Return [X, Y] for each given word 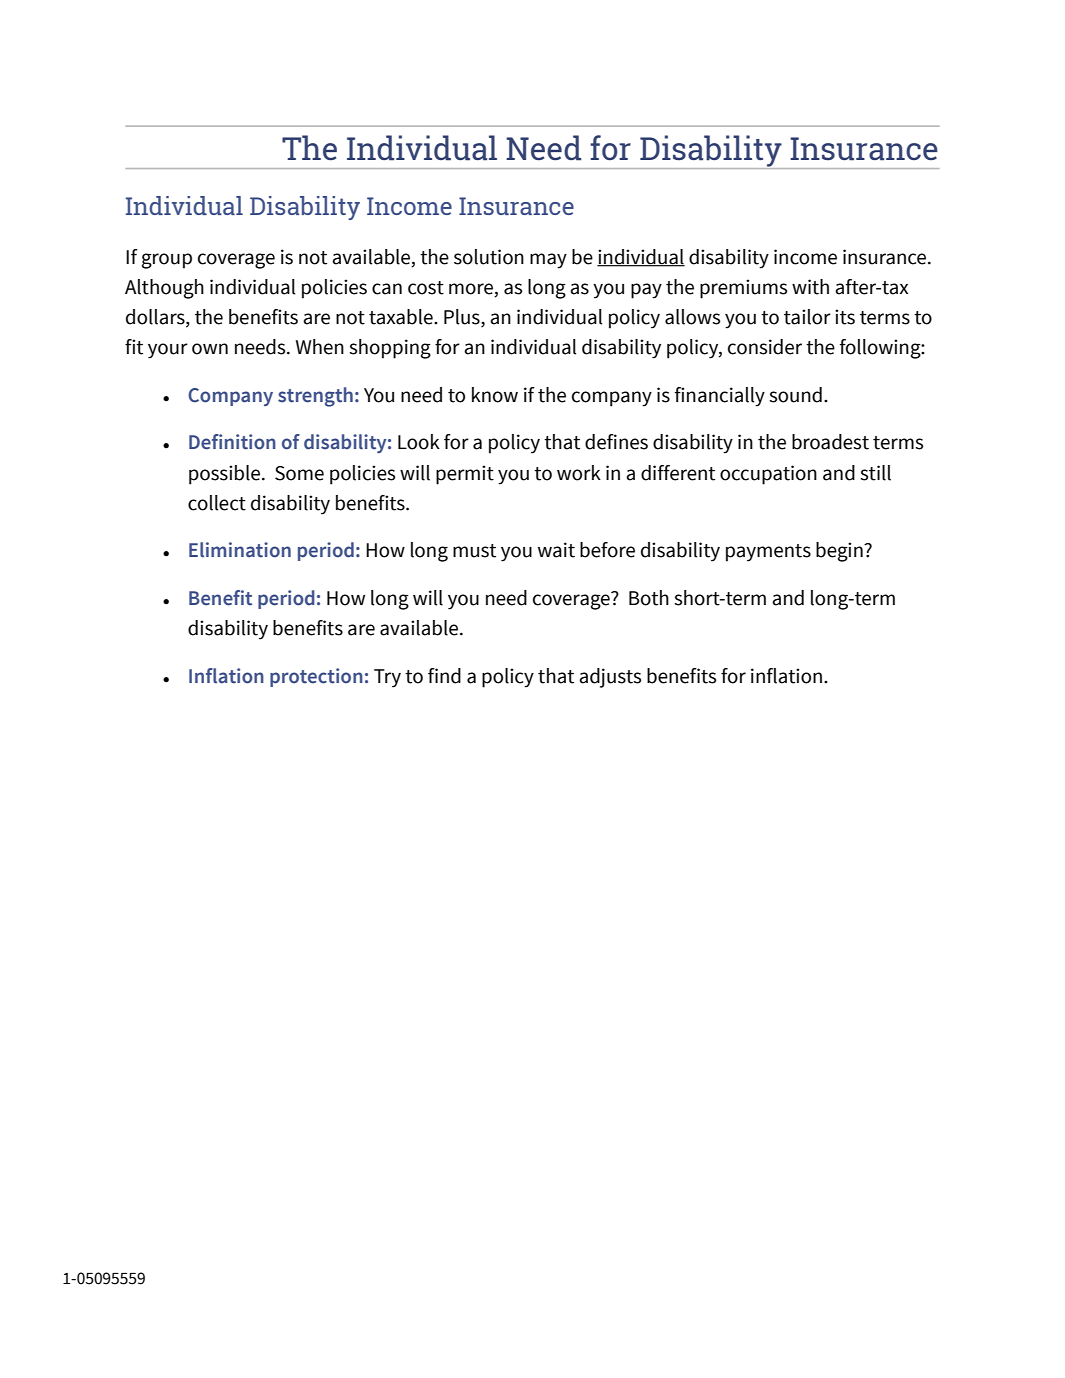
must [474, 551]
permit [465, 475]
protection [316, 677]
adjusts [610, 678]
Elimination [240, 550]
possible [224, 475]
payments [768, 553]
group [167, 261]
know [495, 395]
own [210, 349]
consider [765, 347]
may [548, 261]
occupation [768, 475]
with [810, 287]
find [444, 676]
